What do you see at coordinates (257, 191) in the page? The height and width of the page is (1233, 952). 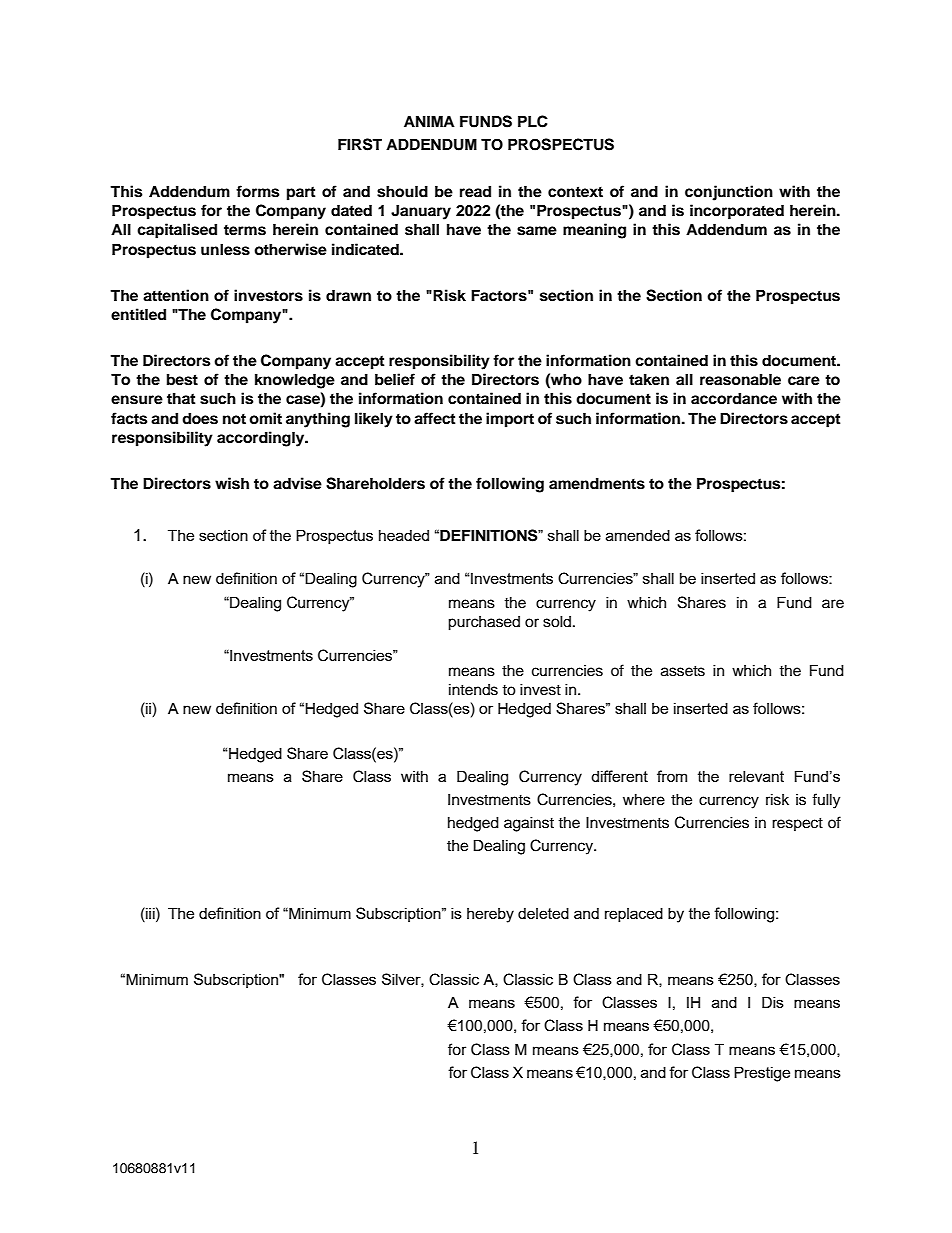 I see `forms` at bounding box center [257, 191].
